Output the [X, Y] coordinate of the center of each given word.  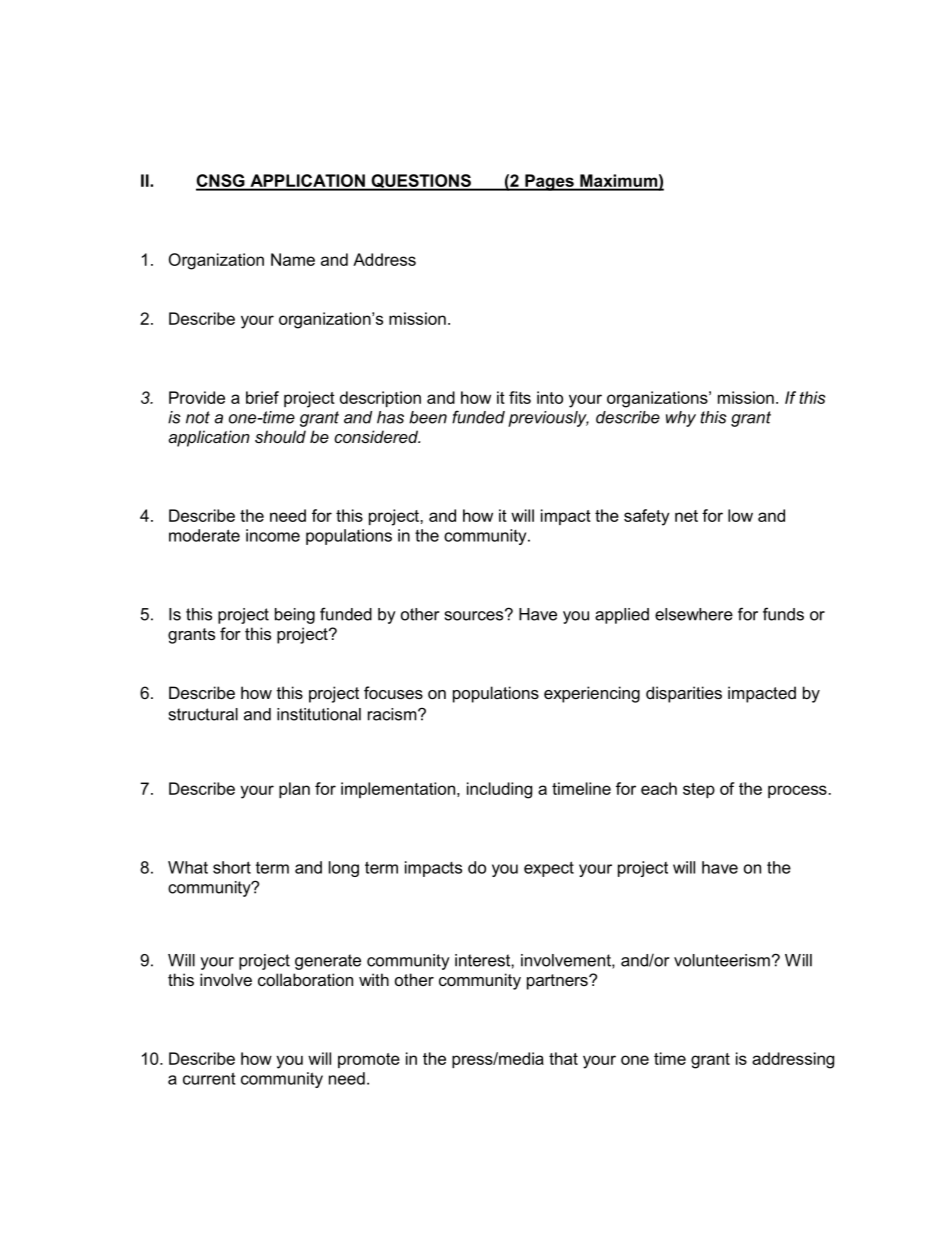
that [563, 1058]
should [280, 436]
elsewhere [694, 614]
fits [520, 397]
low [740, 515]
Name [293, 259]
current [209, 1078]
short [232, 867]
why [681, 419]
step [699, 790]
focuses [393, 692]
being [295, 616]
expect [549, 869]
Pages [549, 182]
